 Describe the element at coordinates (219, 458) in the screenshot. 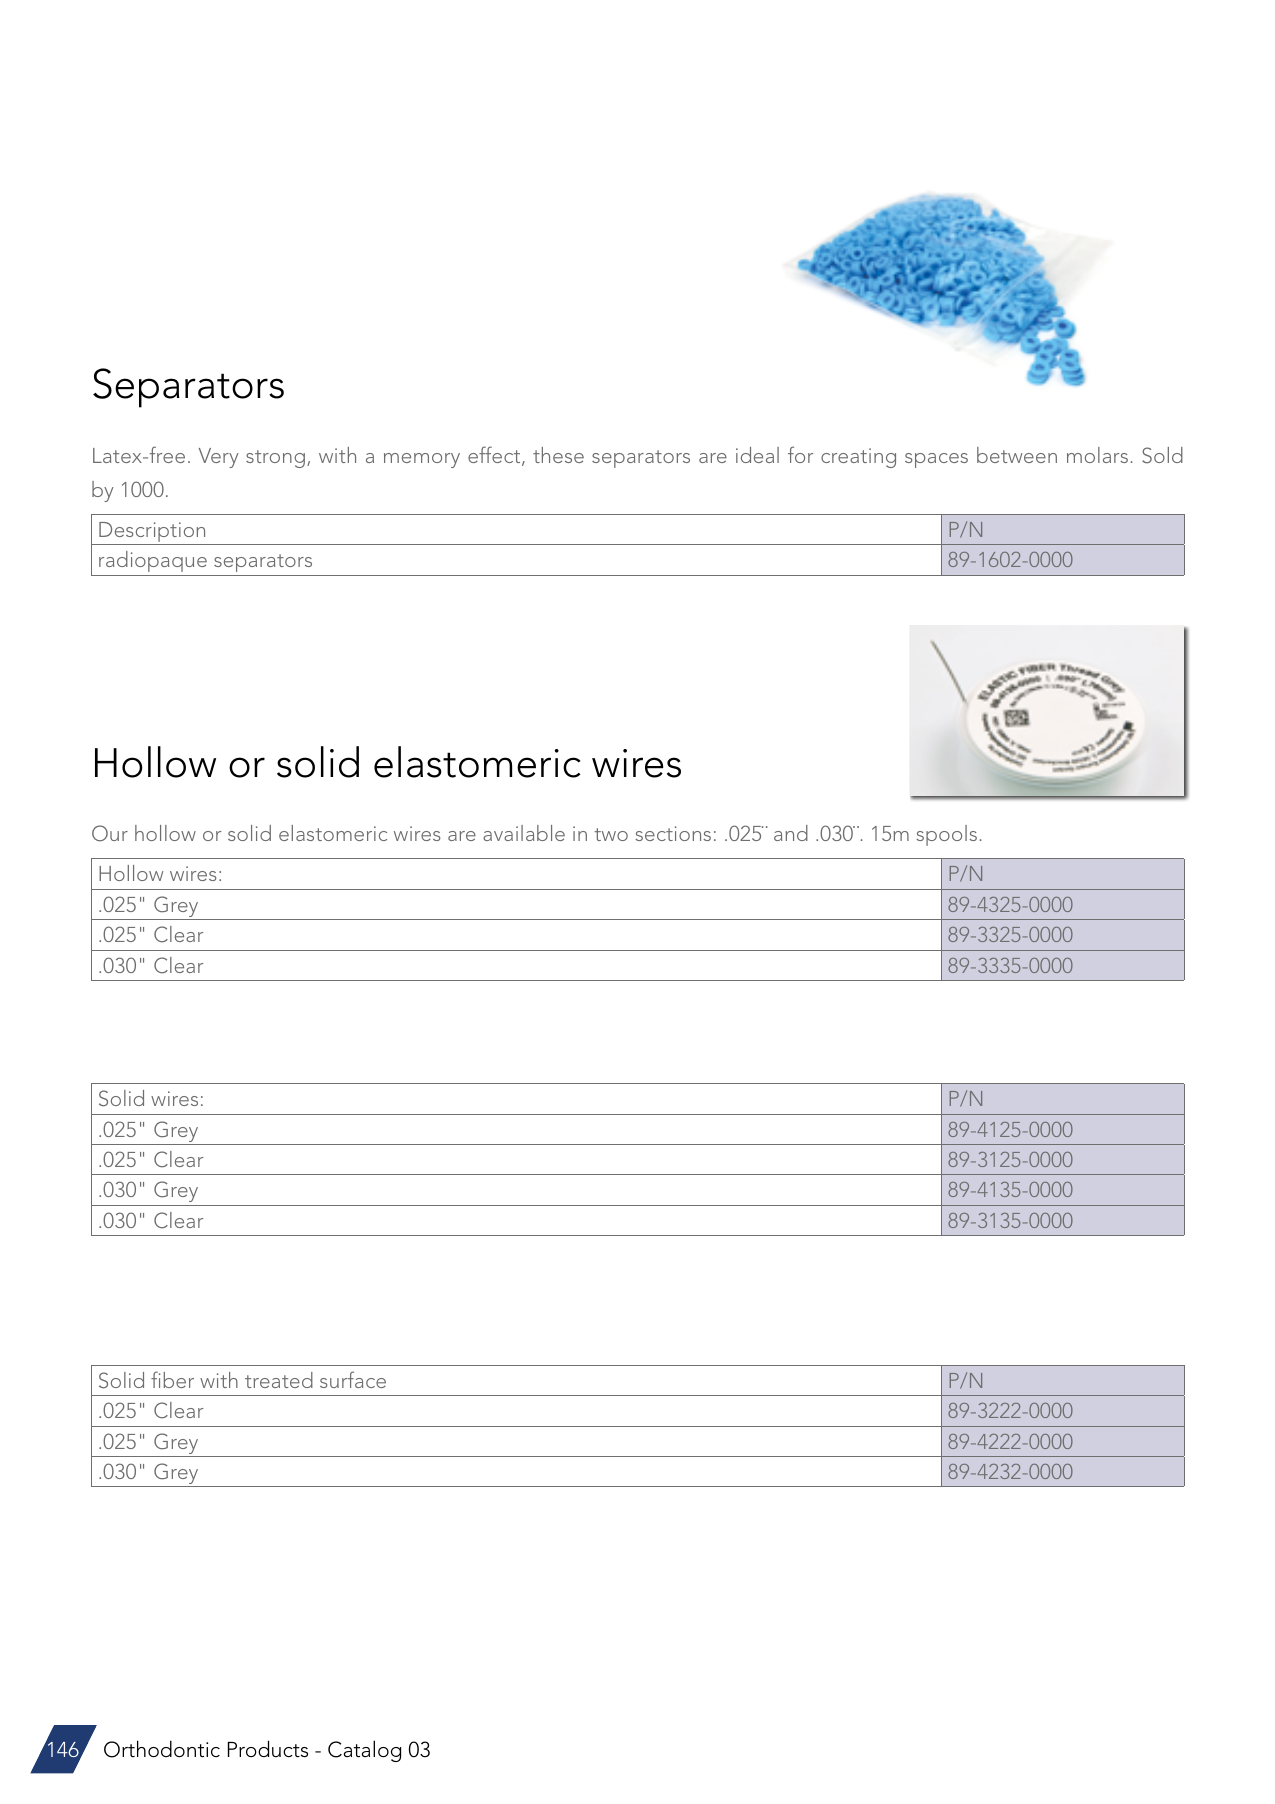

I see `Very` at that location.
